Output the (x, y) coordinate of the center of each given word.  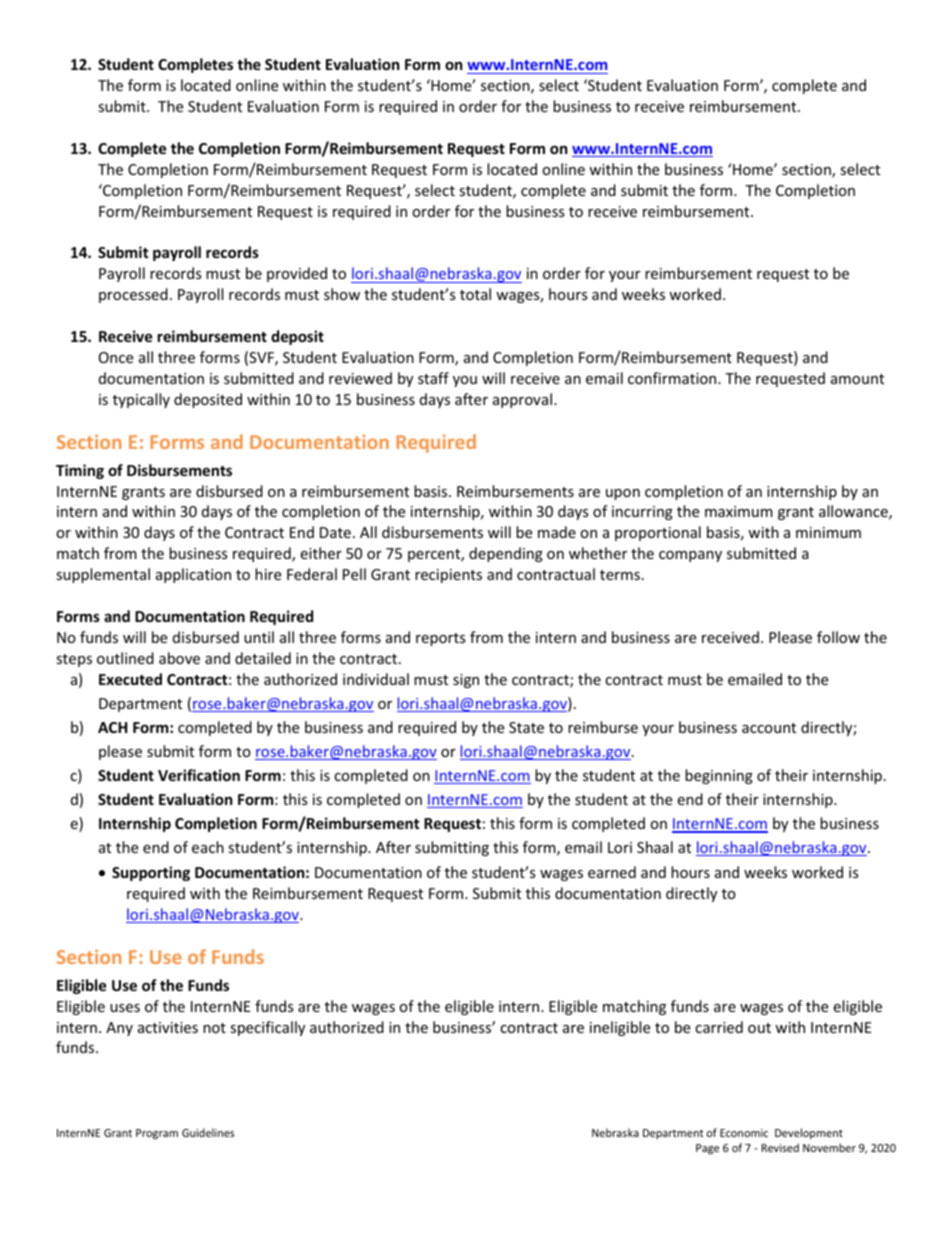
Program (157, 1134)
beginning (719, 776)
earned (612, 872)
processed (133, 295)
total (475, 294)
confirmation (673, 378)
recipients (448, 576)
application (193, 575)
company (690, 556)
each (208, 847)
